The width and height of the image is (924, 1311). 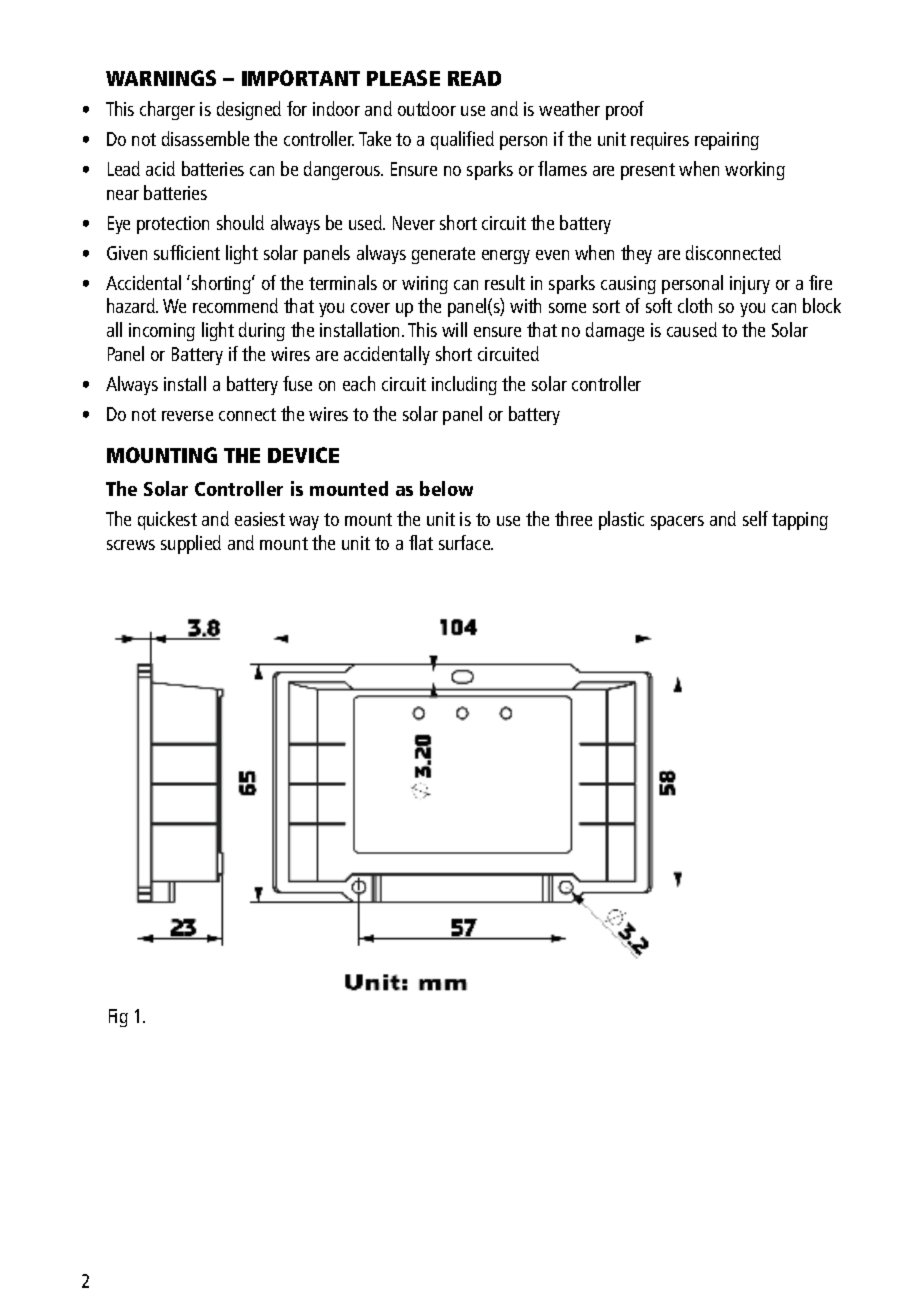 I want to click on READ, so click(x=474, y=78).
